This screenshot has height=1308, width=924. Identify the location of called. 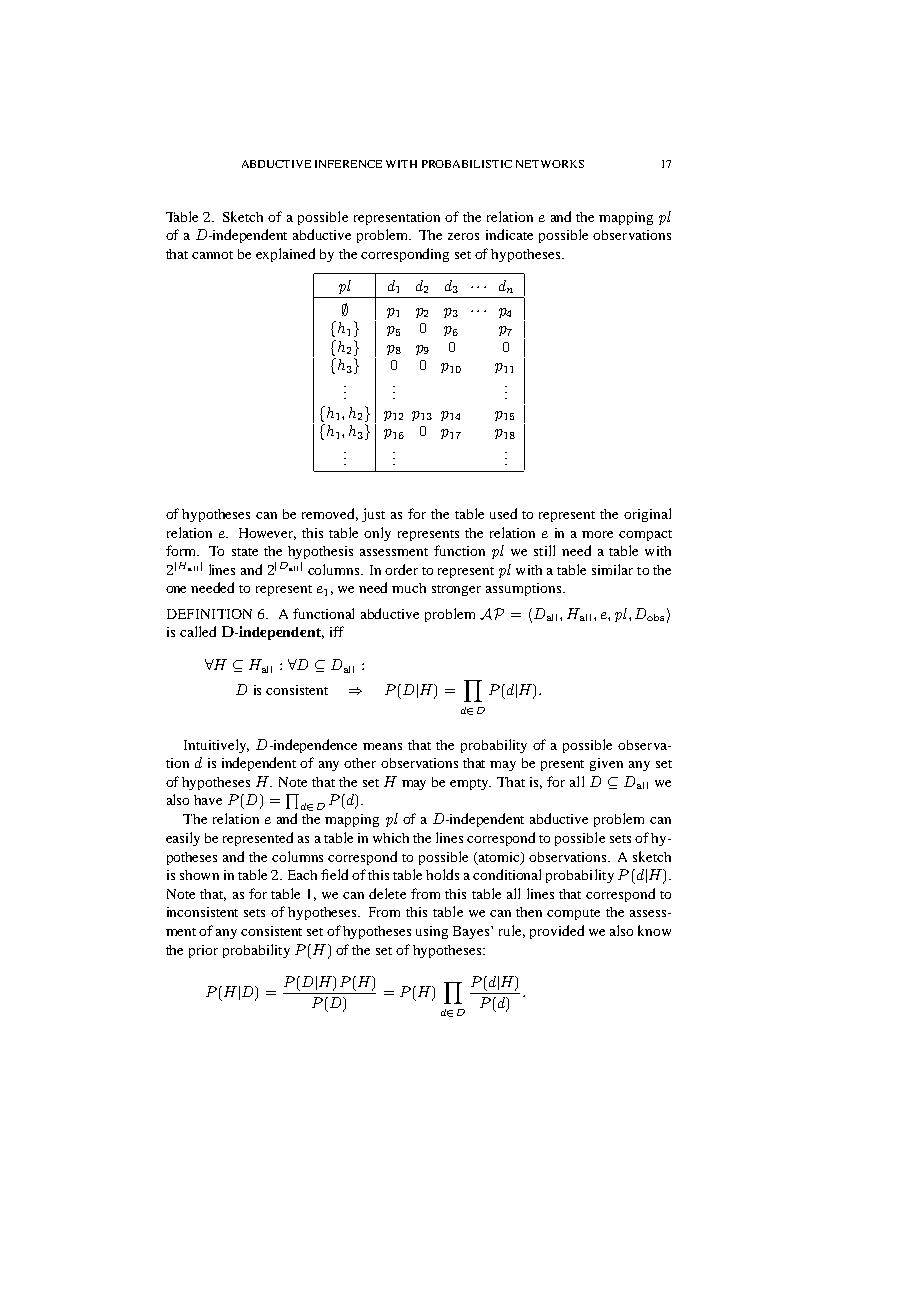
(198, 631).
